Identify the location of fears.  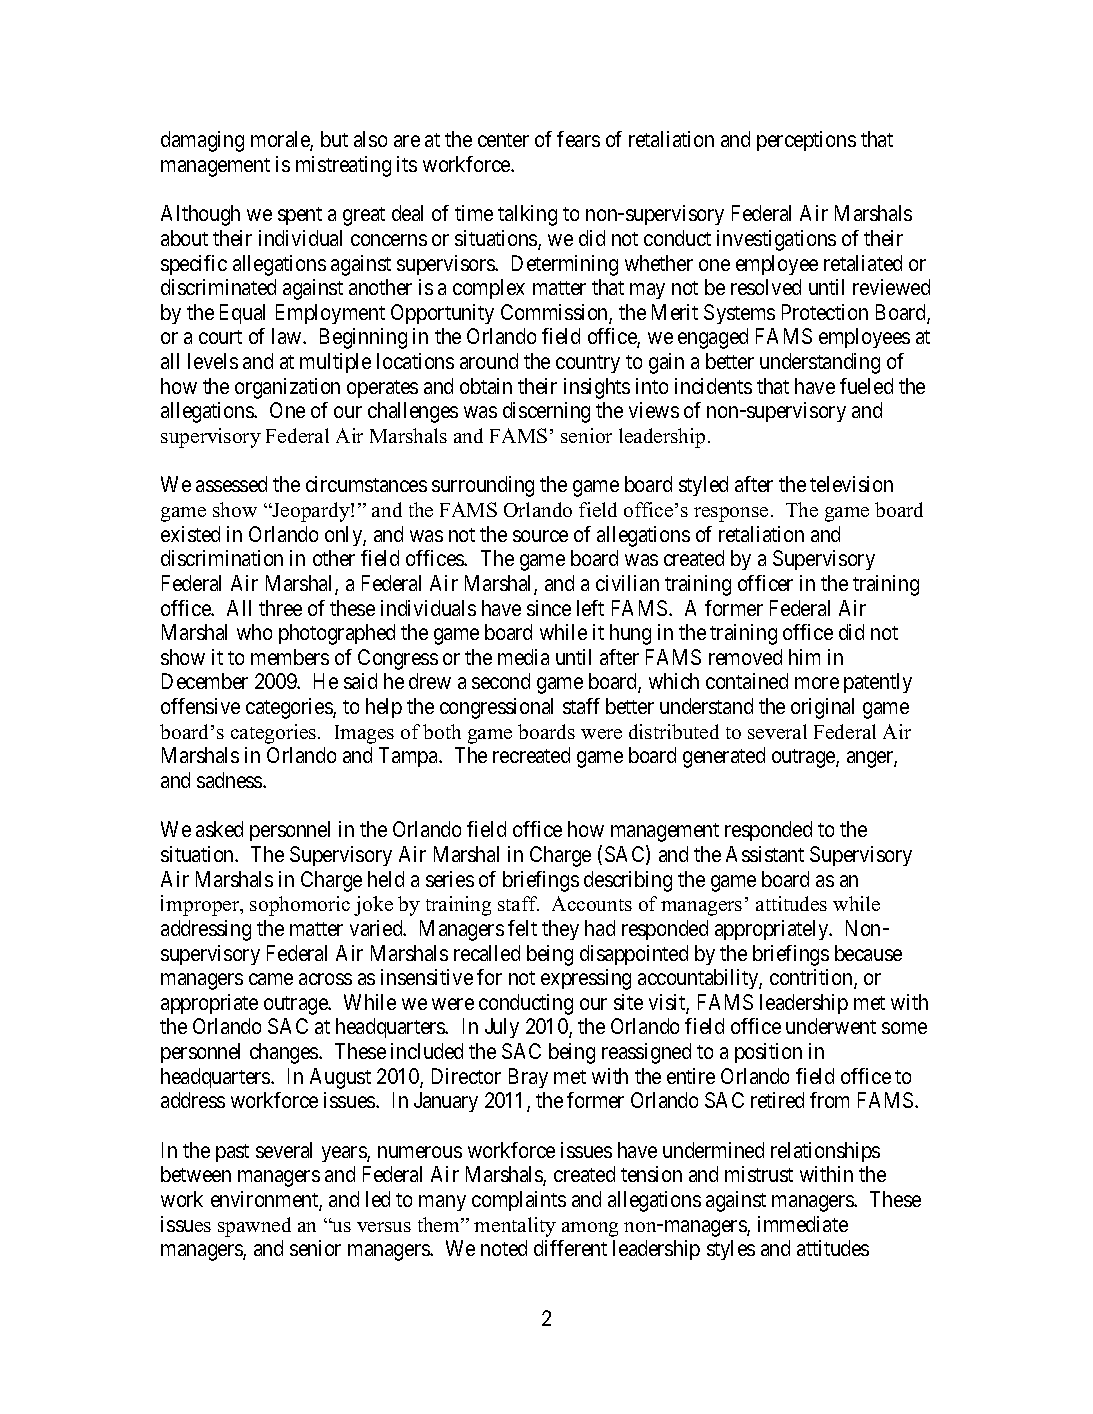
(578, 139).
